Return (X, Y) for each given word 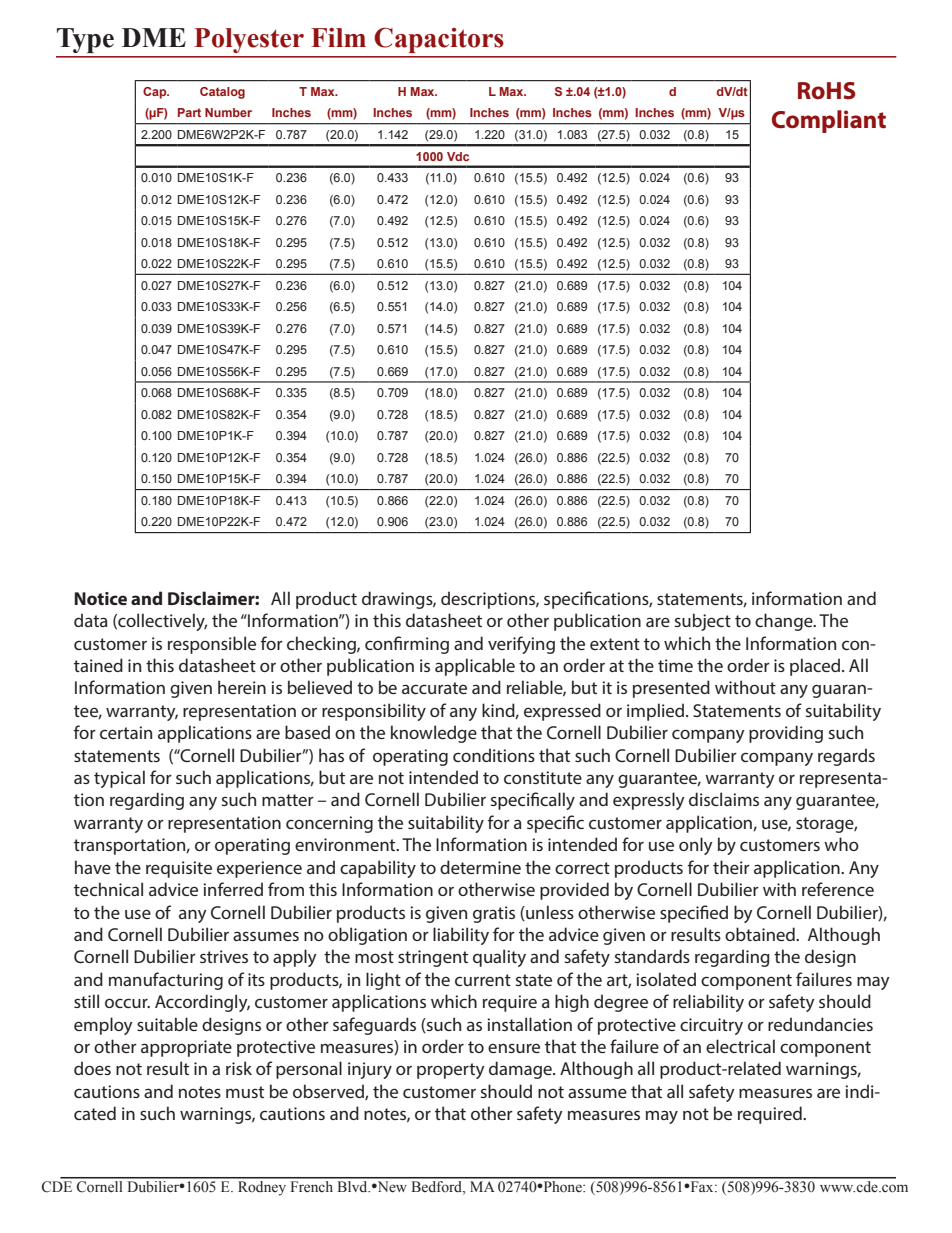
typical (119, 779)
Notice (100, 598)
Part (189, 112)
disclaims (724, 799)
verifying (521, 645)
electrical (740, 1046)
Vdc (458, 156)
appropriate (186, 1048)
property (451, 1071)
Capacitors (439, 40)
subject (703, 622)
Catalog (222, 93)
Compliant (829, 121)
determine (480, 867)
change (785, 622)
